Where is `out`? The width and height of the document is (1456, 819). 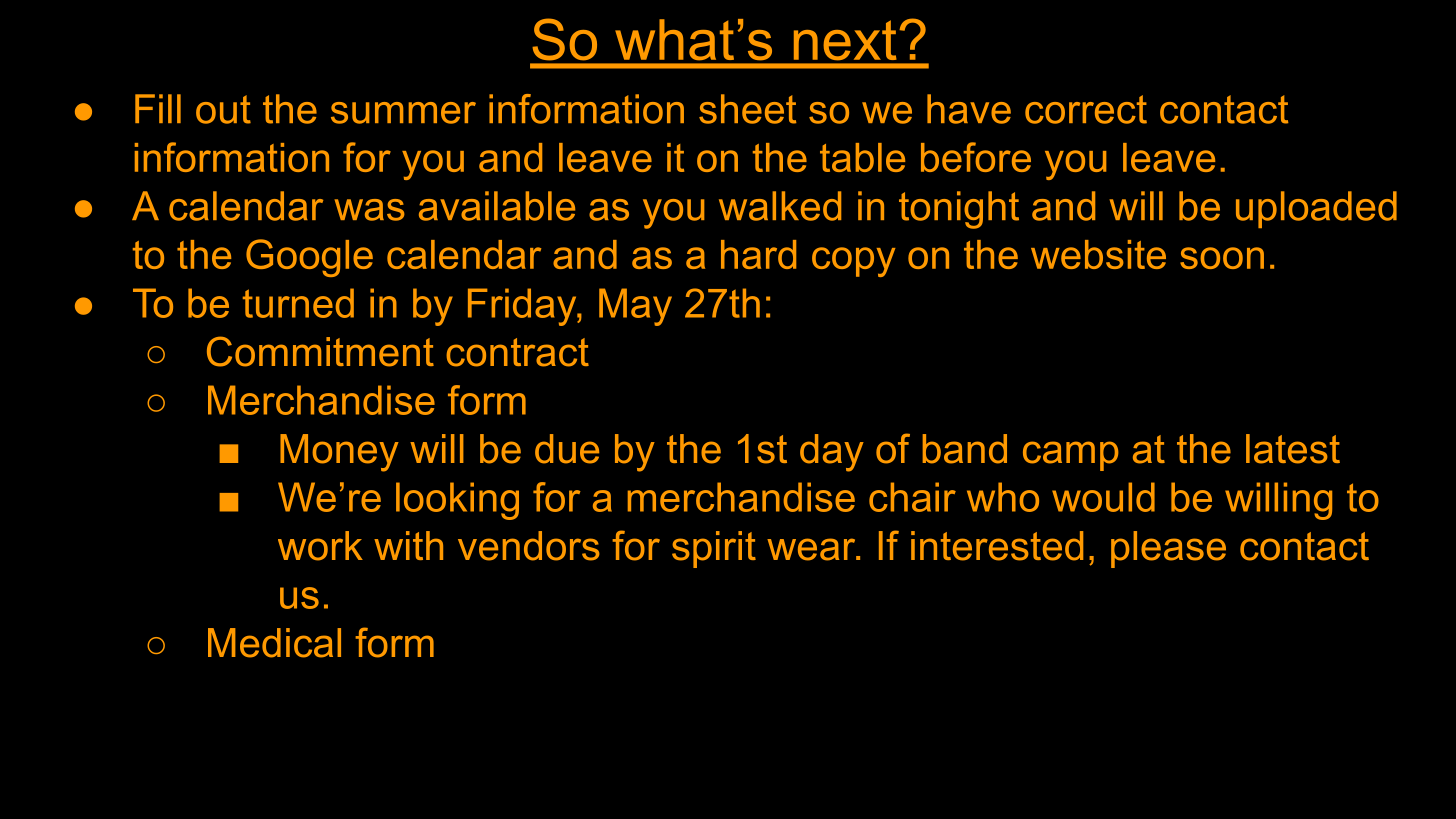
out is located at coordinates (223, 109).
